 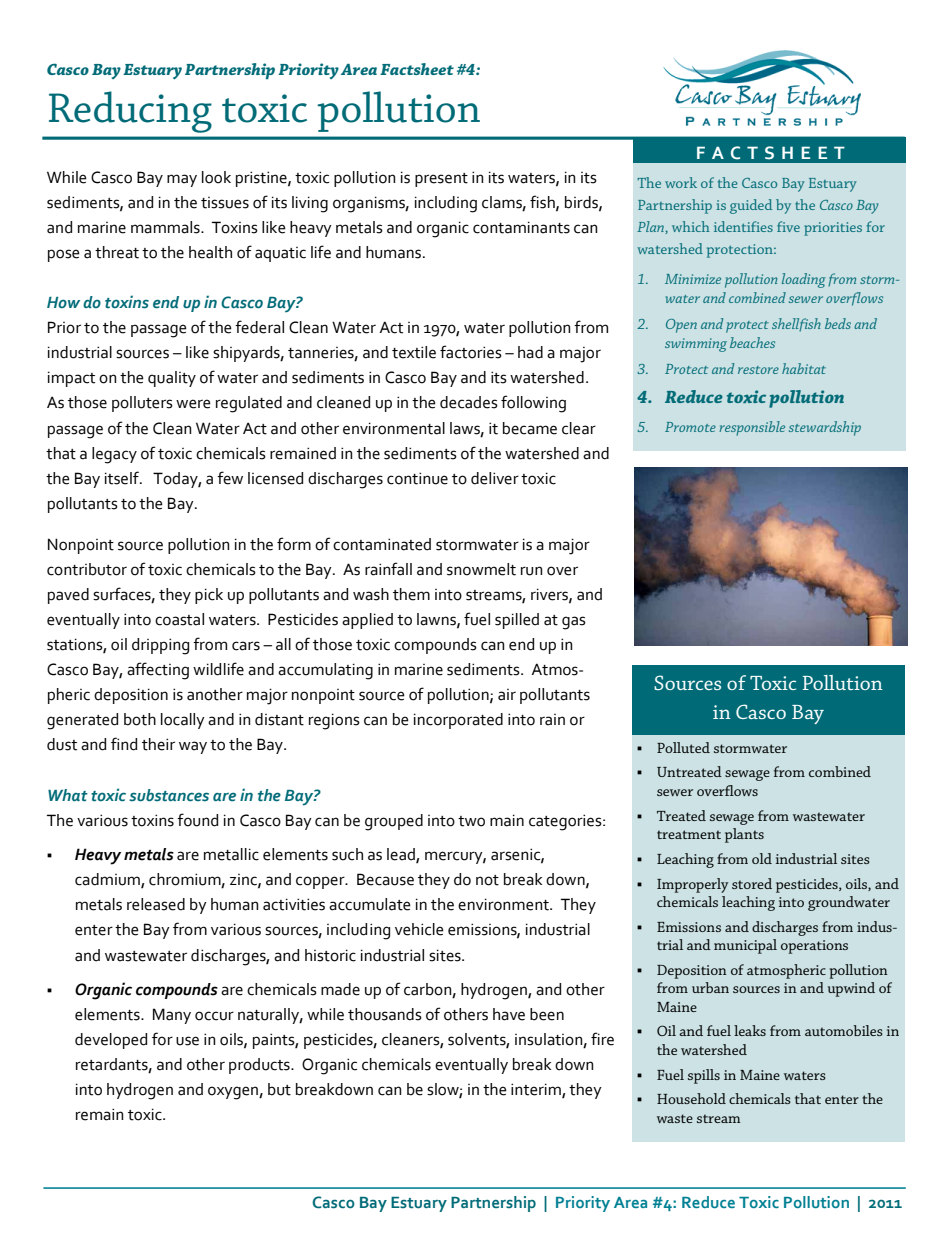 I want to click on present, so click(x=441, y=180).
